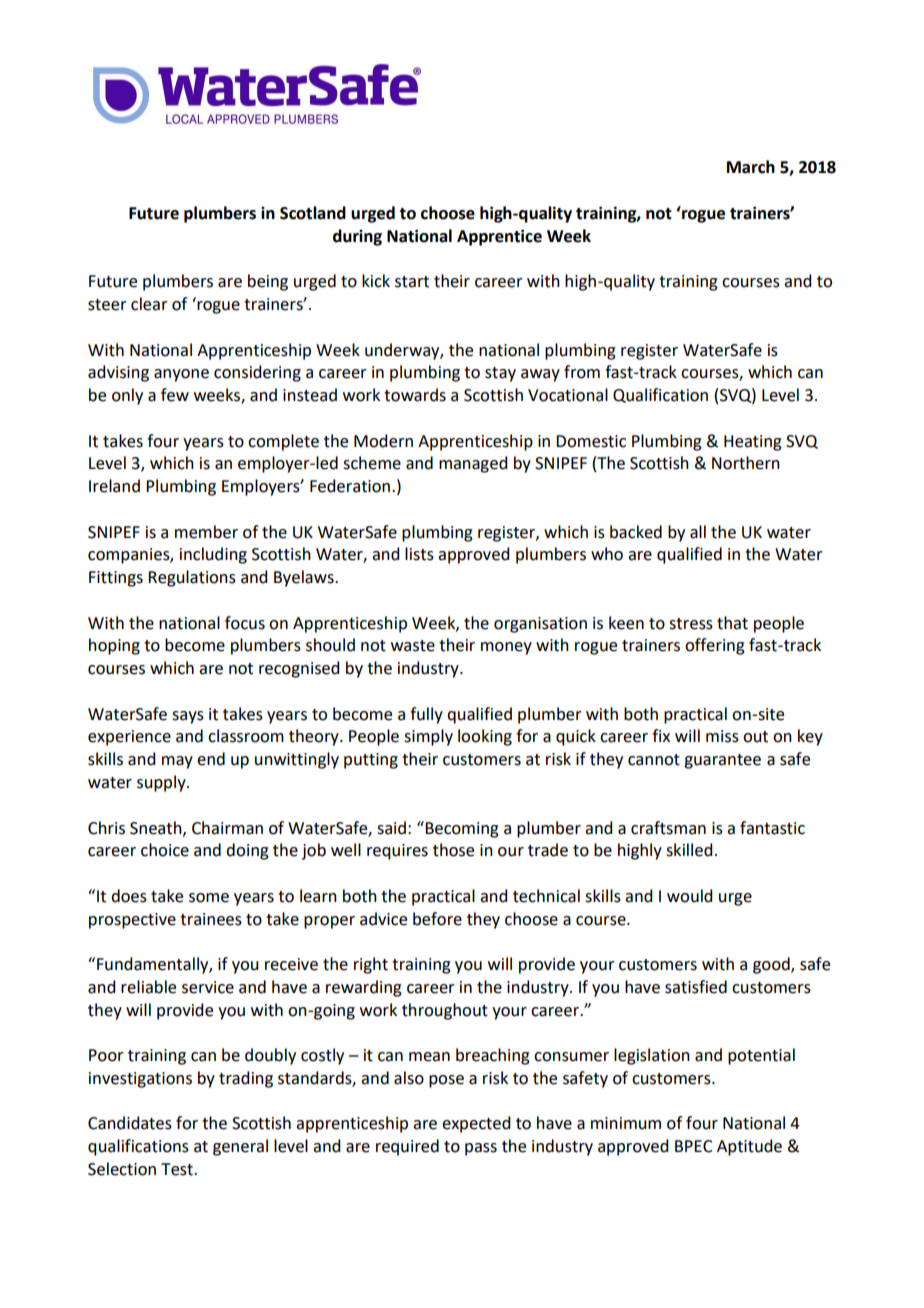 Image resolution: width=924 pixels, height=1308 pixels. Describe the element at coordinates (313, 213) in the image. I see `Scotland` at that location.
